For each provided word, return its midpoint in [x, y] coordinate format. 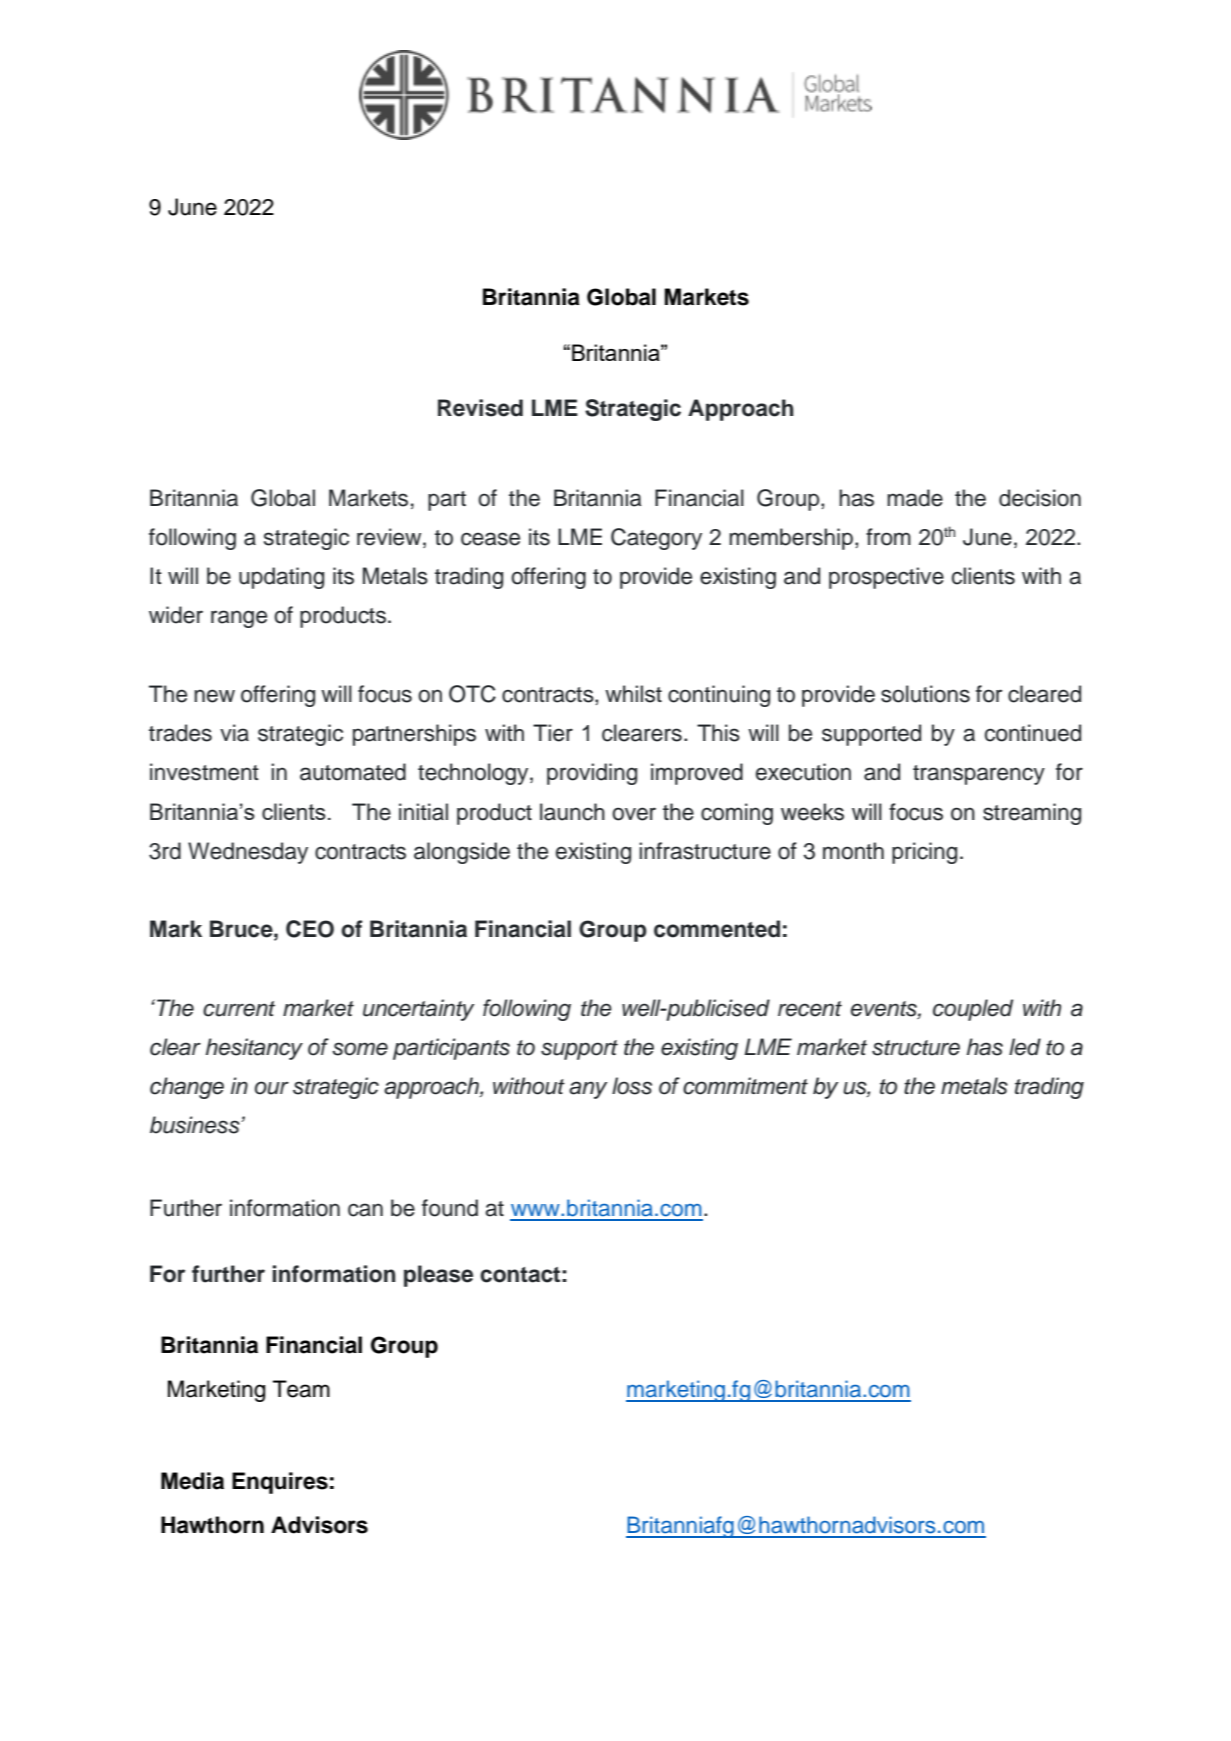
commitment [745, 1086]
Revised [480, 408]
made [915, 498]
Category [656, 539]
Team [301, 1389]
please [438, 1276]
